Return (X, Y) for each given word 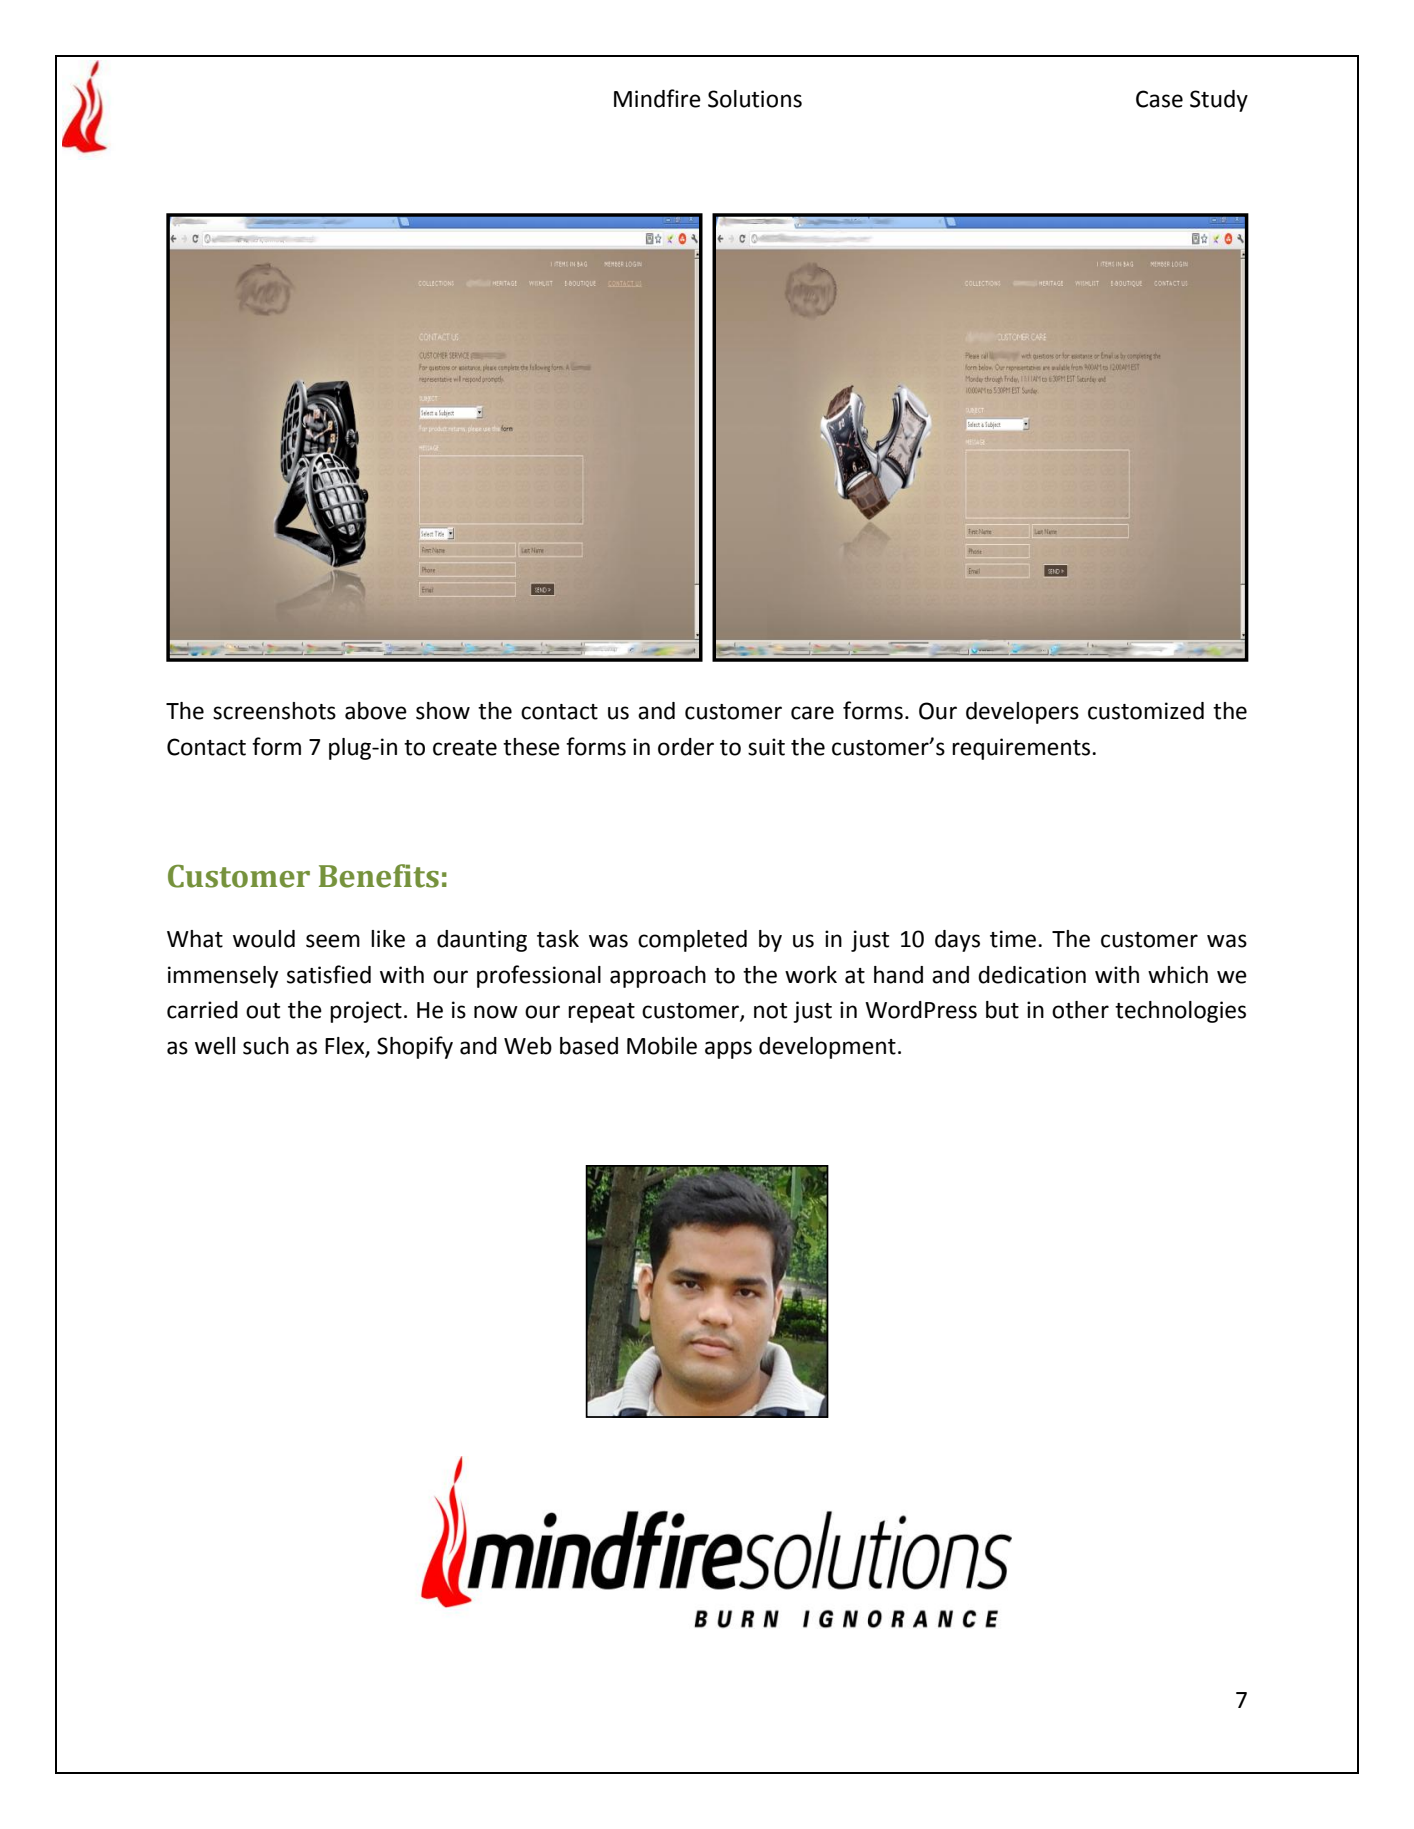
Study (1219, 101)
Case (1159, 99)
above (376, 711)
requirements (1022, 749)
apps (728, 1050)
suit (766, 747)
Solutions (755, 99)
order (686, 747)
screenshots (274, 711)
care (812, 713)
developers (1022, 713)
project (366, 1012)
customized (1146, 711)
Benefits (379, 876)
